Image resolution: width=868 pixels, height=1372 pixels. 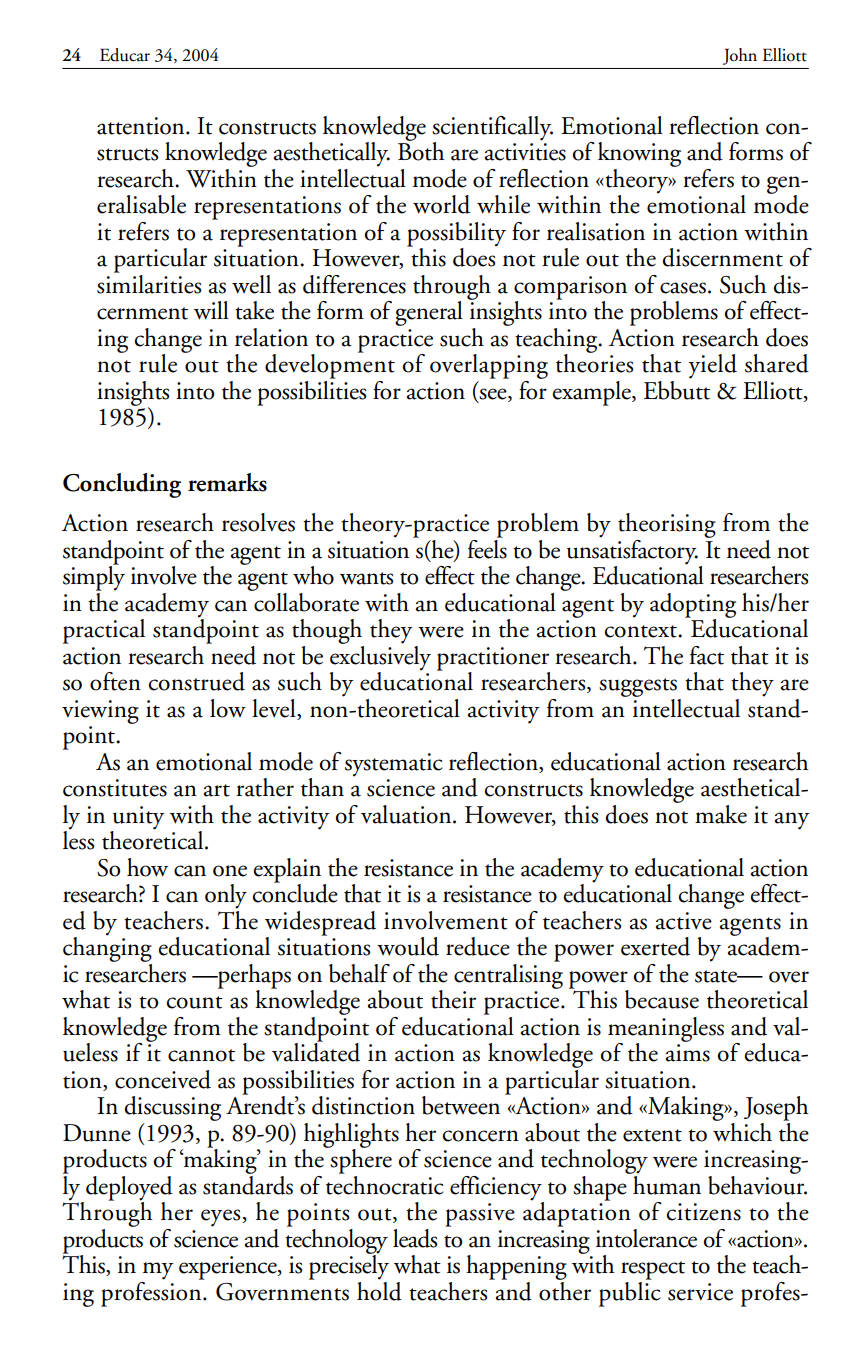 I want to click on make, so click(x=721, y=814).
